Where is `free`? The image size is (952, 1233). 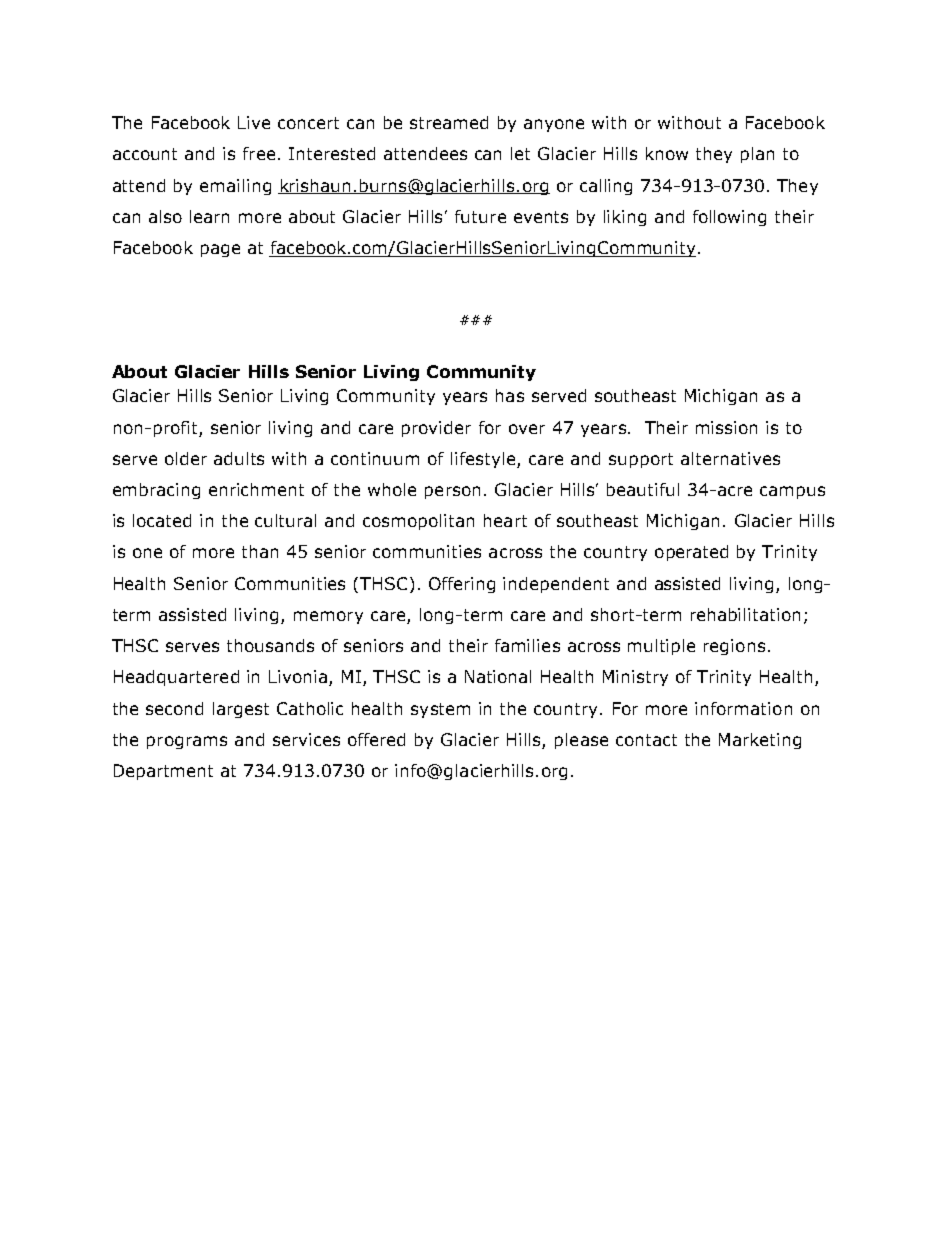
free is located at coordinates (259, 153).
